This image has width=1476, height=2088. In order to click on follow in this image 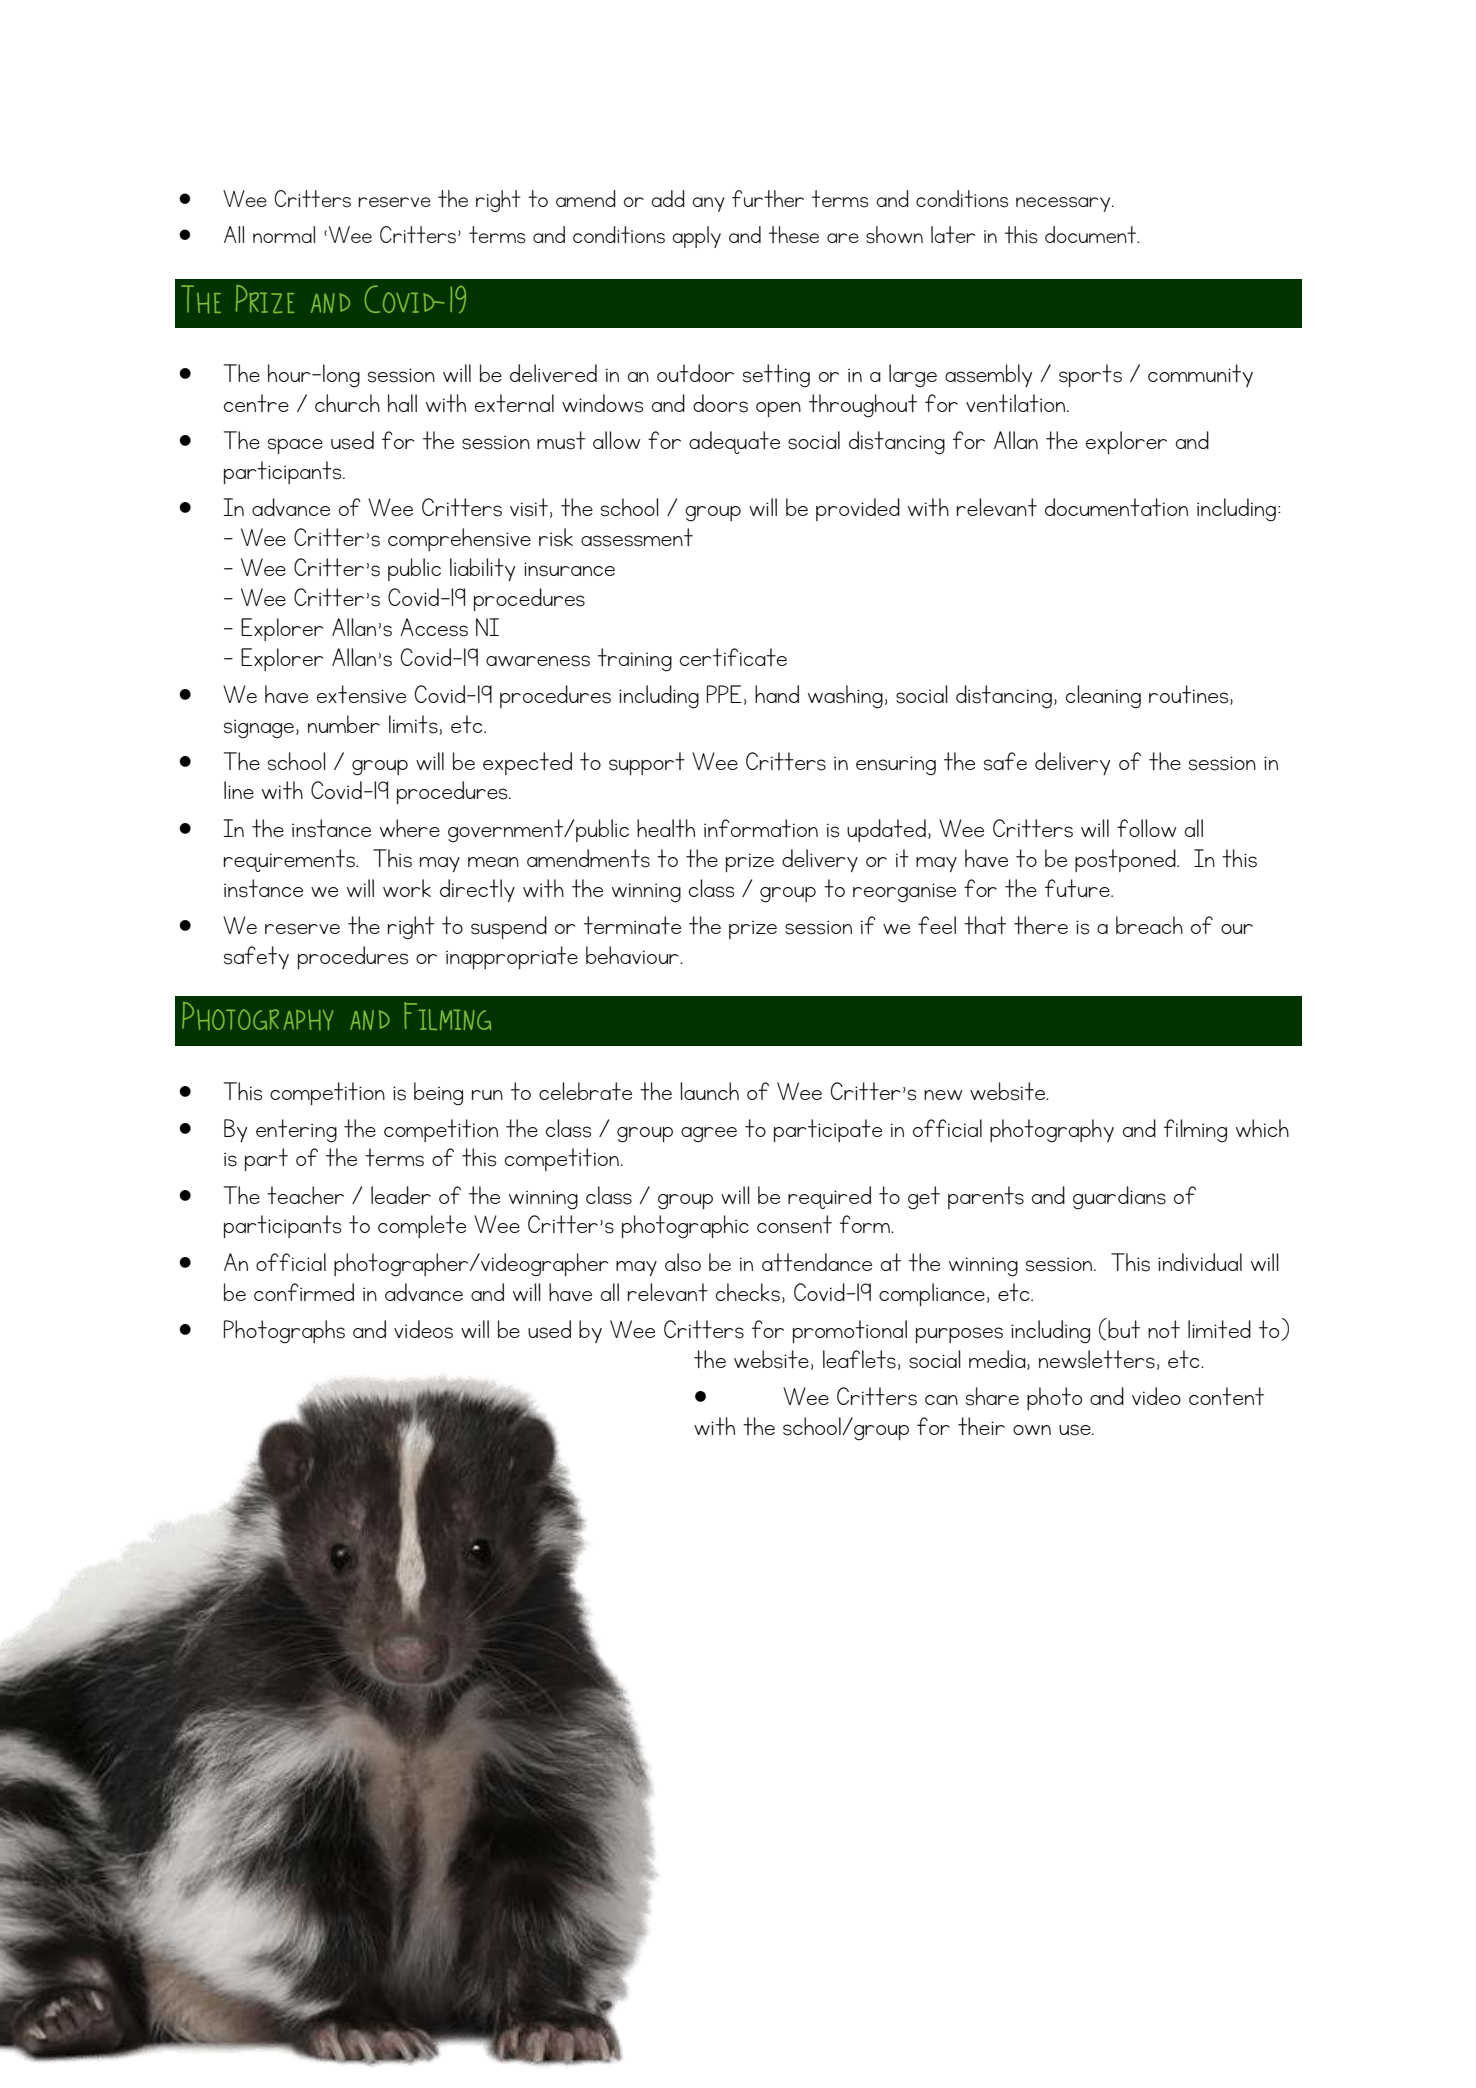, I will do `click(1146, 828)`.
